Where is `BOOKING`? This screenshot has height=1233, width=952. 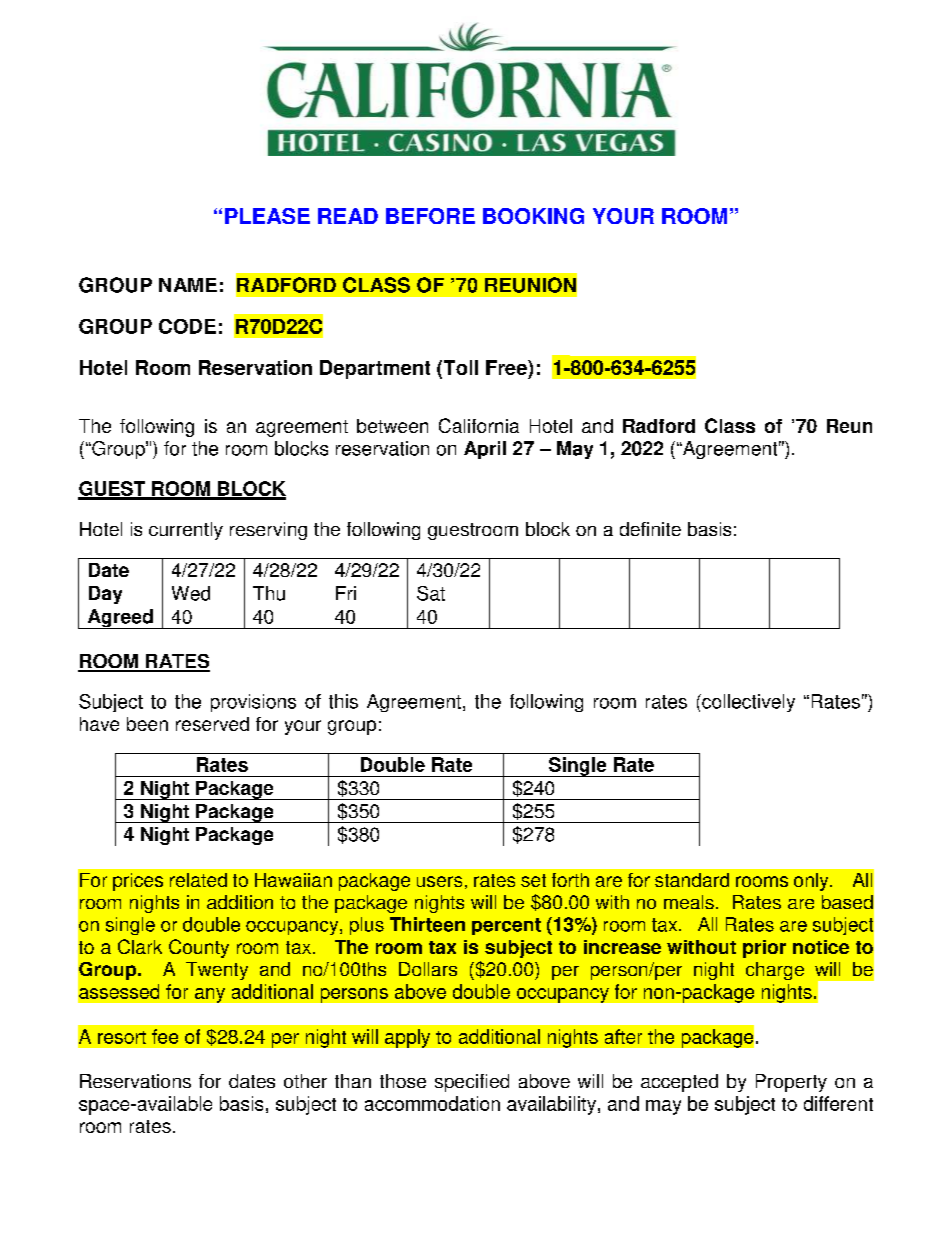 BOOKING is located at coordinates (533, 216).
